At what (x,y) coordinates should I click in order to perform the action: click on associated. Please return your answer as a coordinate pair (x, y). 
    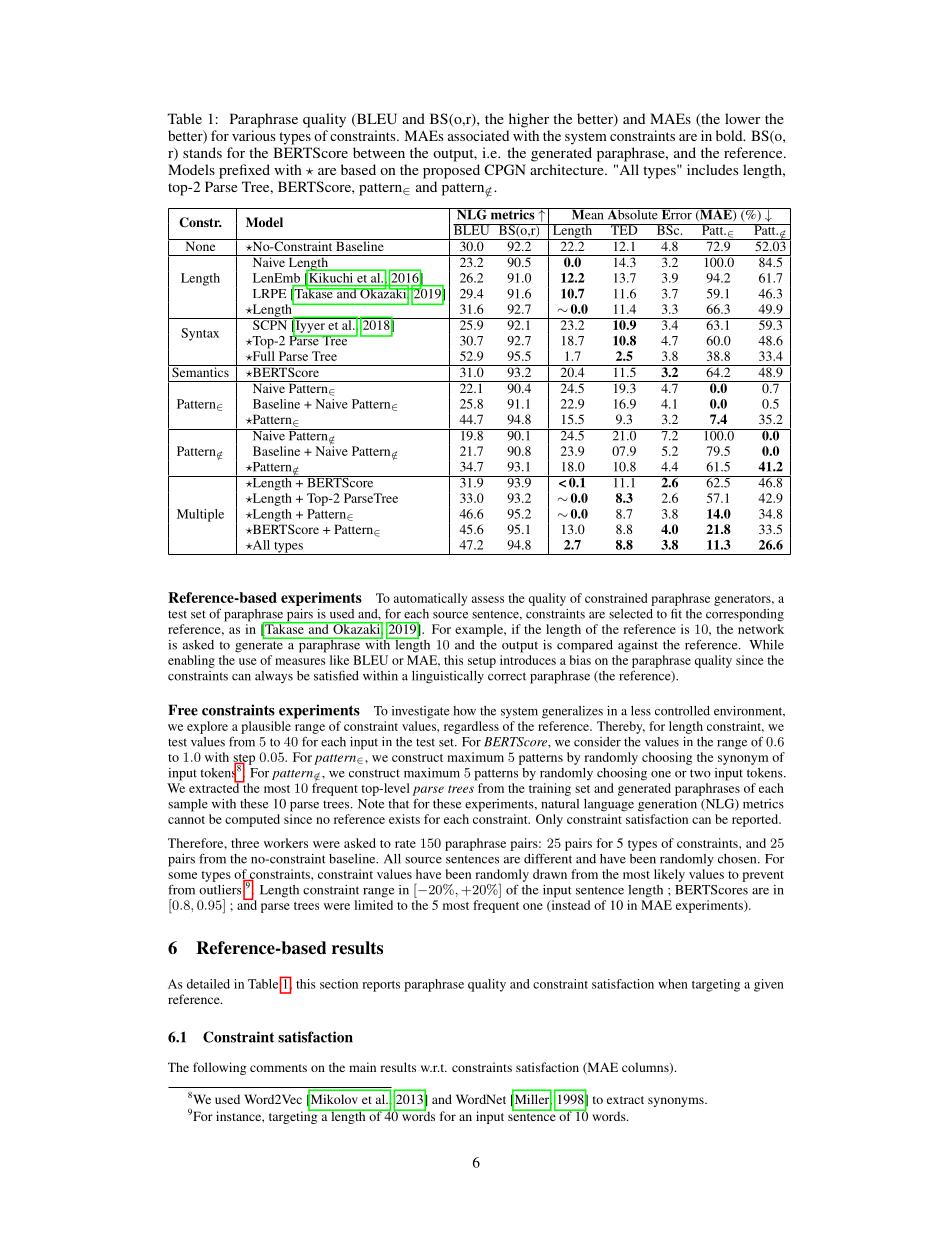
    Looking at the image, I should click on (478, 135).
